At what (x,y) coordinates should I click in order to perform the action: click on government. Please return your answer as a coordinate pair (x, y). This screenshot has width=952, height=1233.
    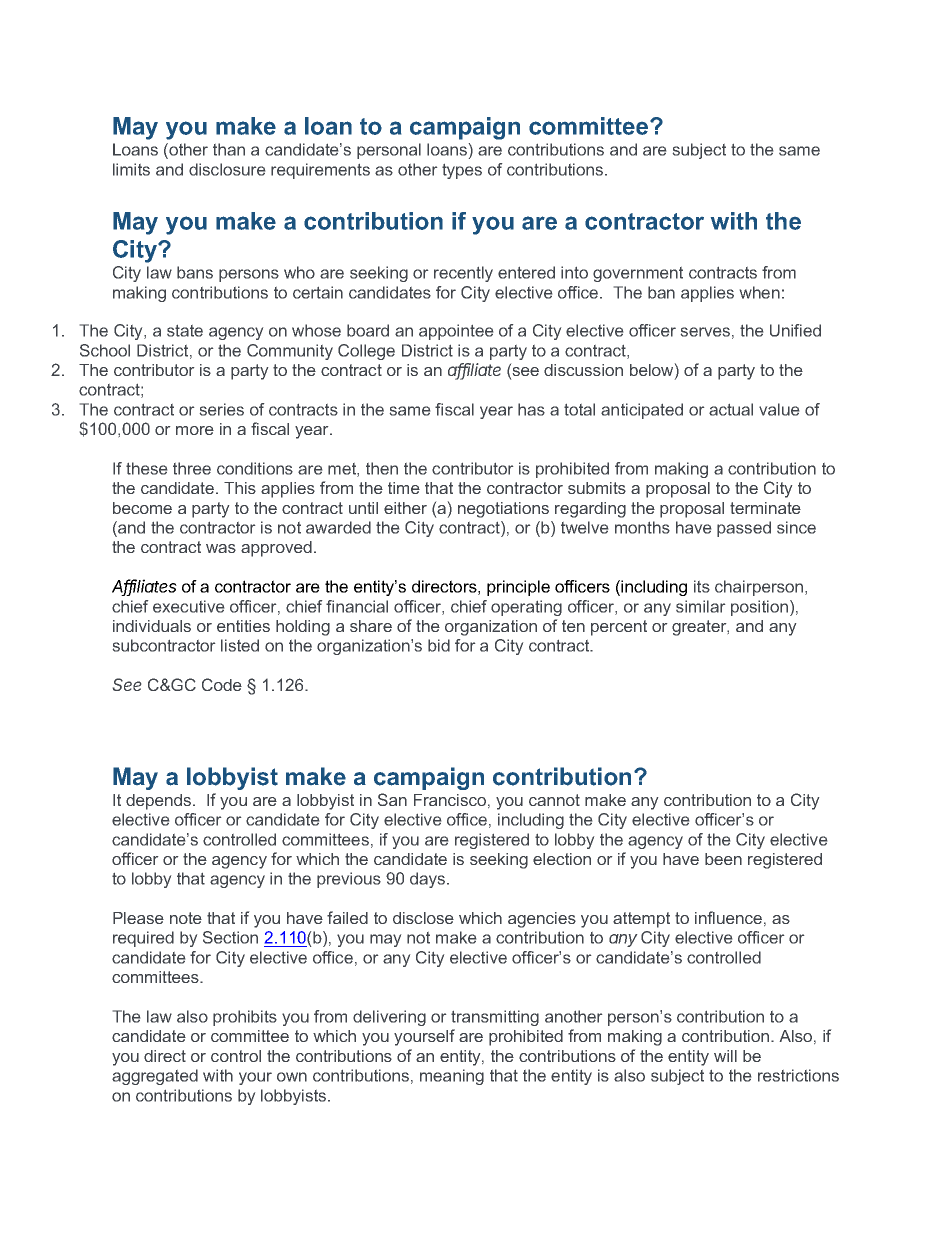
    Looking at the image, I should click on (638, 274).
